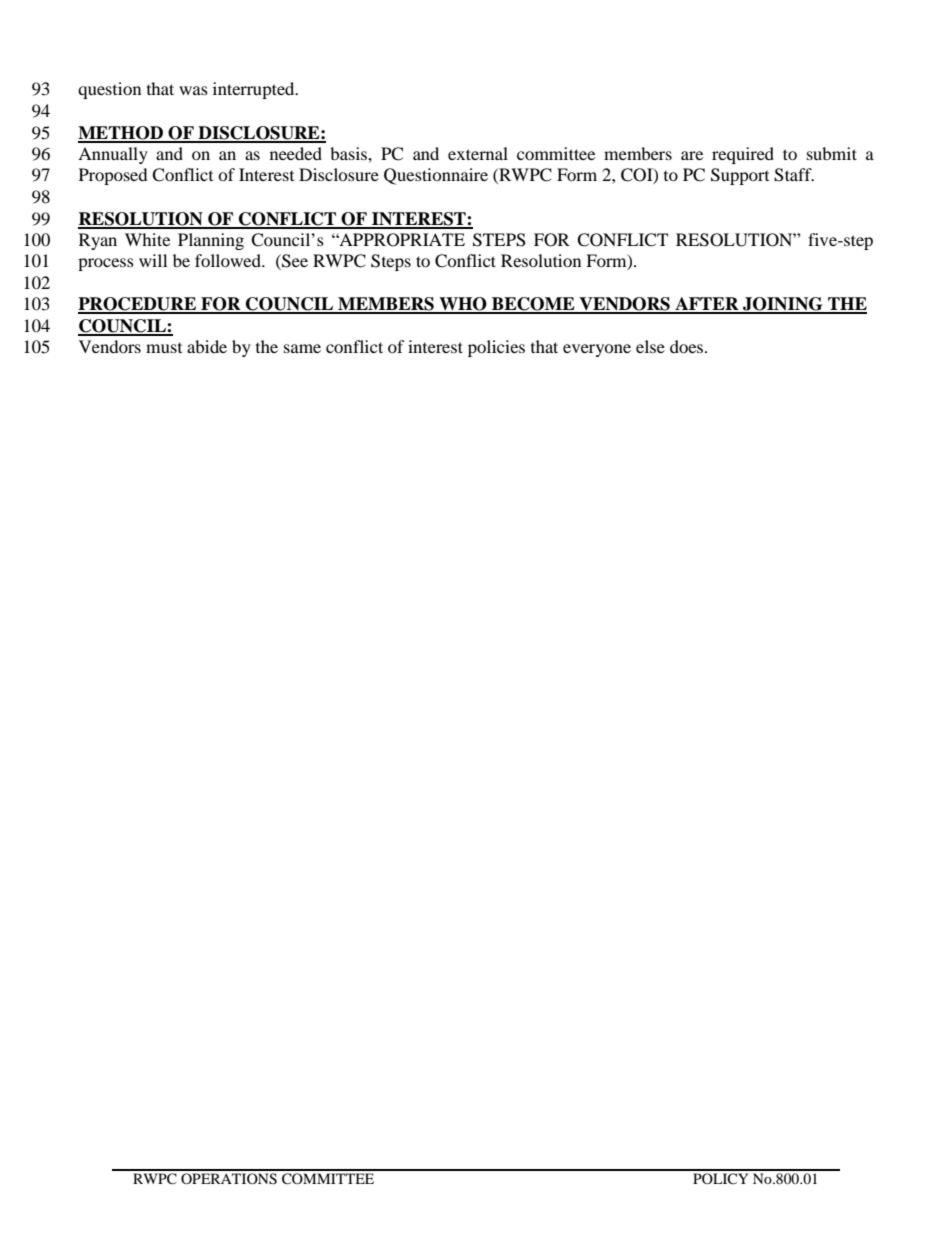 The width and height of the page is (952, 1233). I want to click on was, so click(193, 90).
